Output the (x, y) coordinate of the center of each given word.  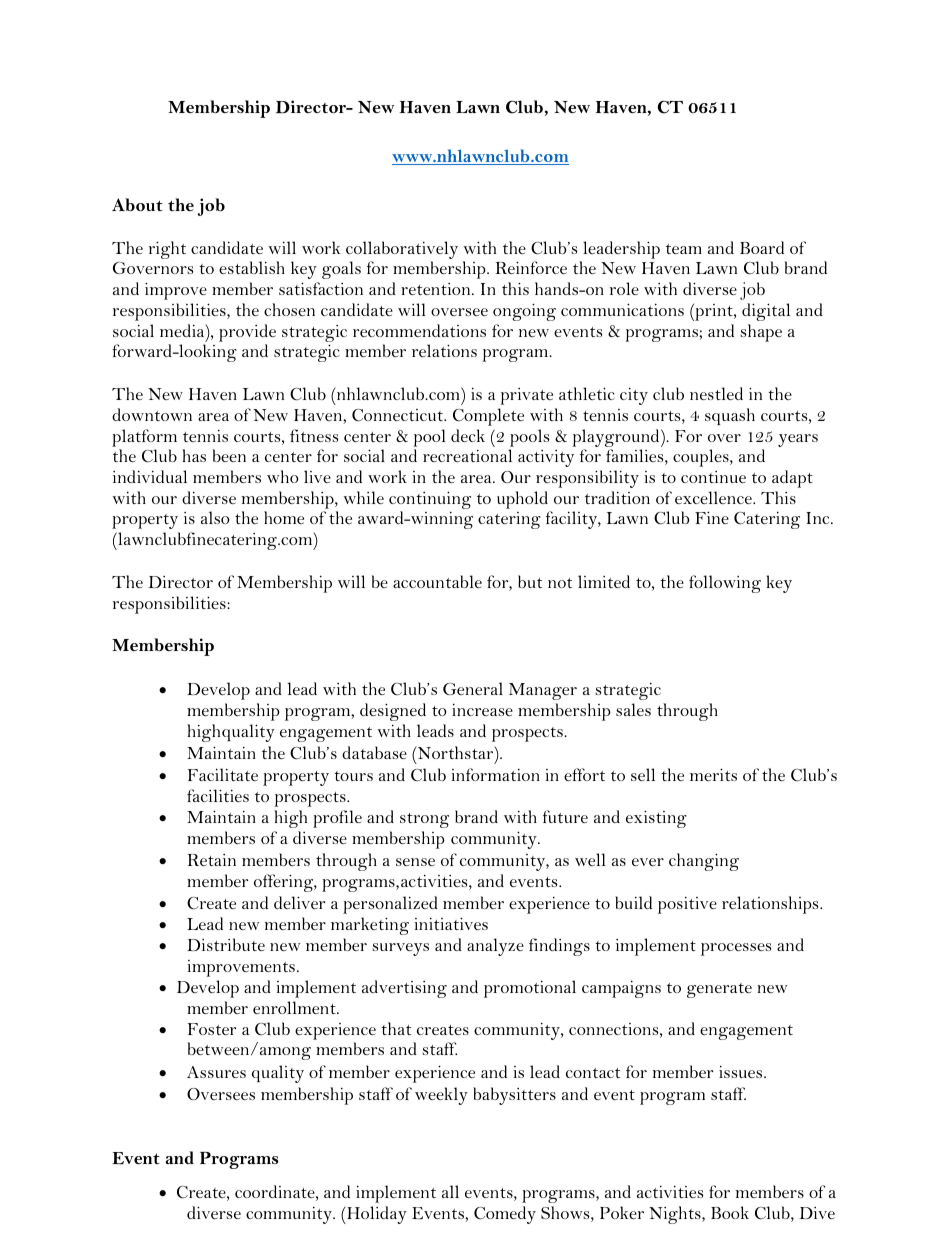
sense (415, 862)
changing (704, 862)
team (684, 249)
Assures (216, 1072)
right (167, 250)
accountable (437, 581)
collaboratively (402, 250)
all (450, 1191)
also (215, 517)
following (725, 584)
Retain (212, 860)
